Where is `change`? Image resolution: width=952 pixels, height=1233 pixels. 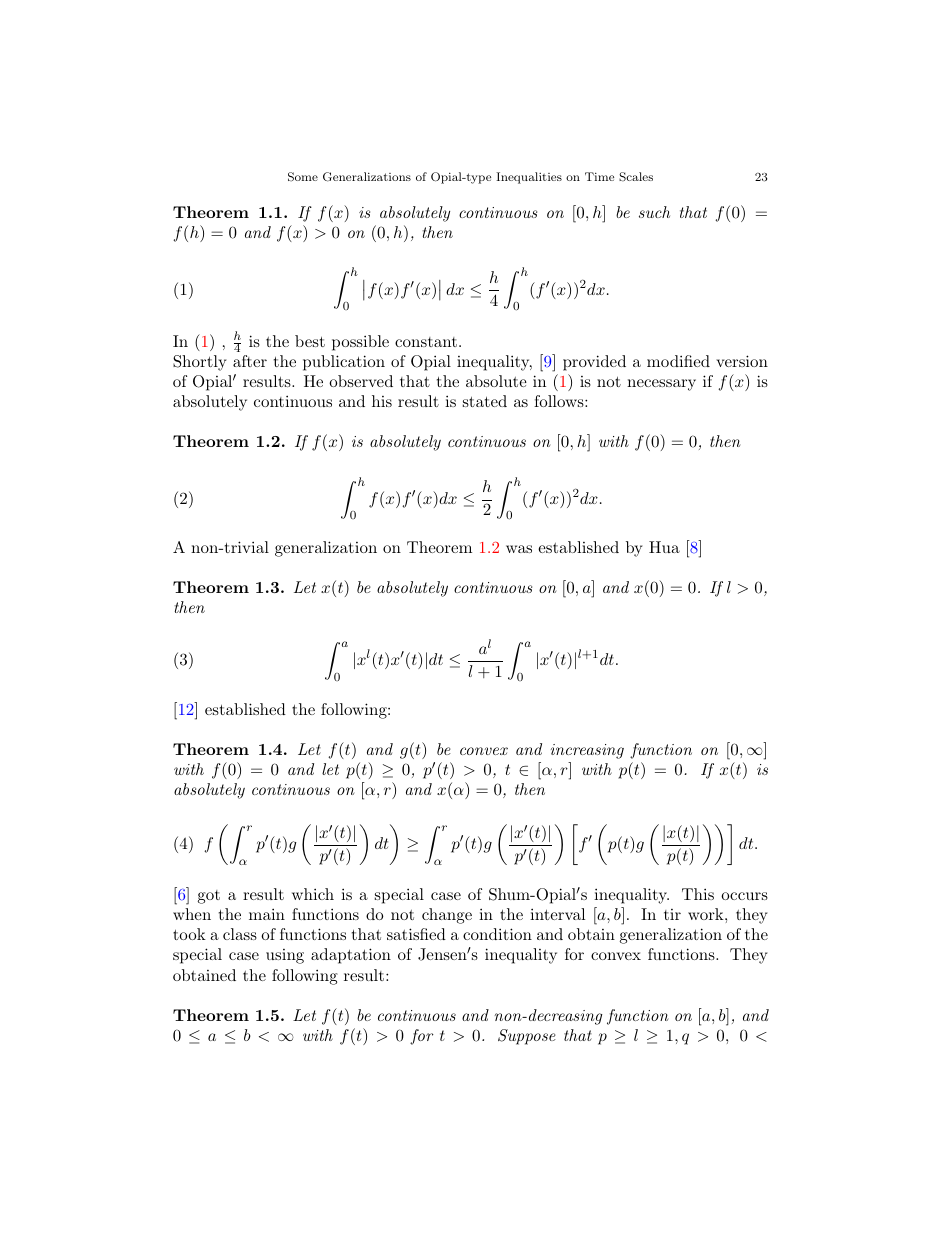 change is located at coordinates (447, 916).
